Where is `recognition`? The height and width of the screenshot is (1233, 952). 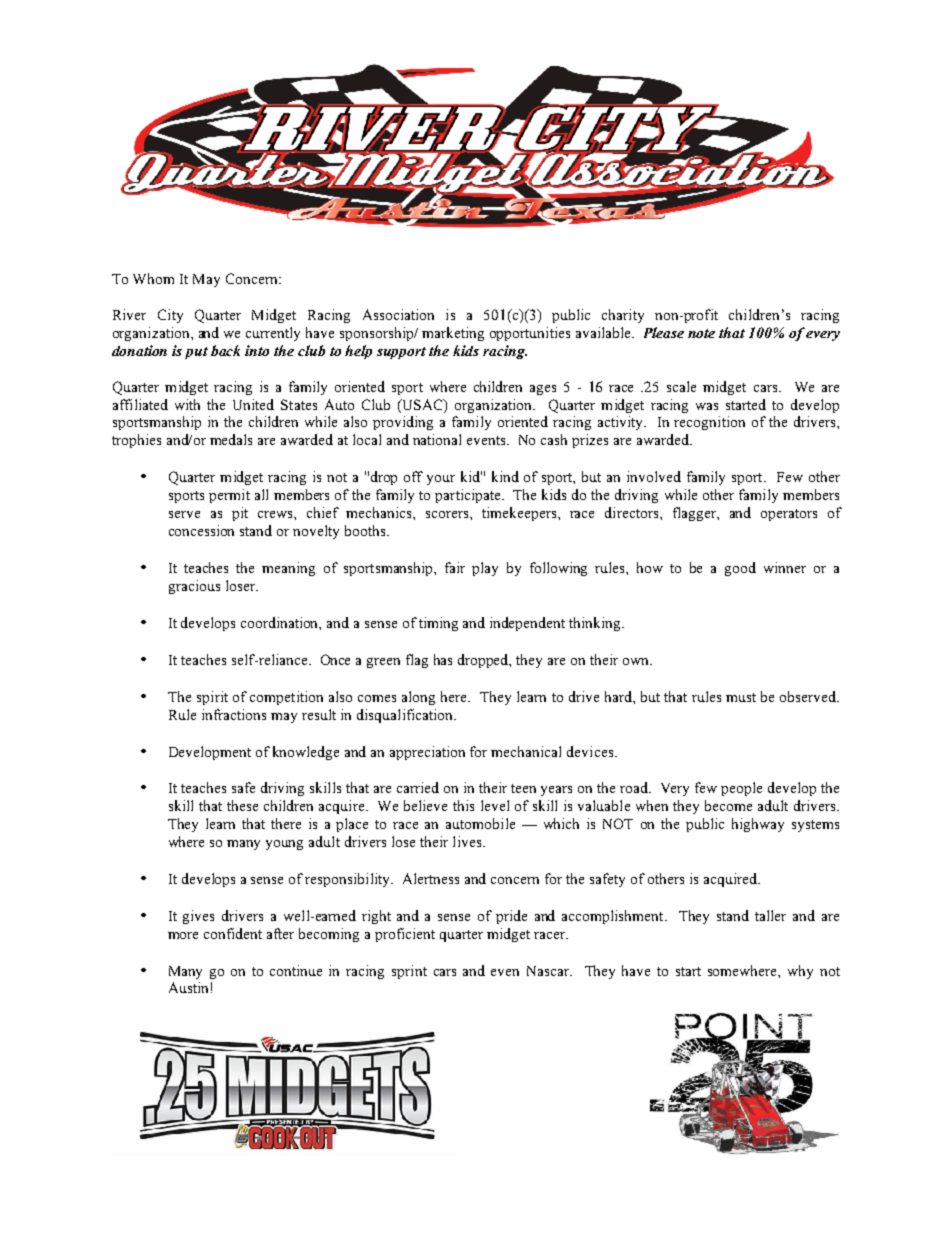 recognition is located at coordinates (709, 423).
